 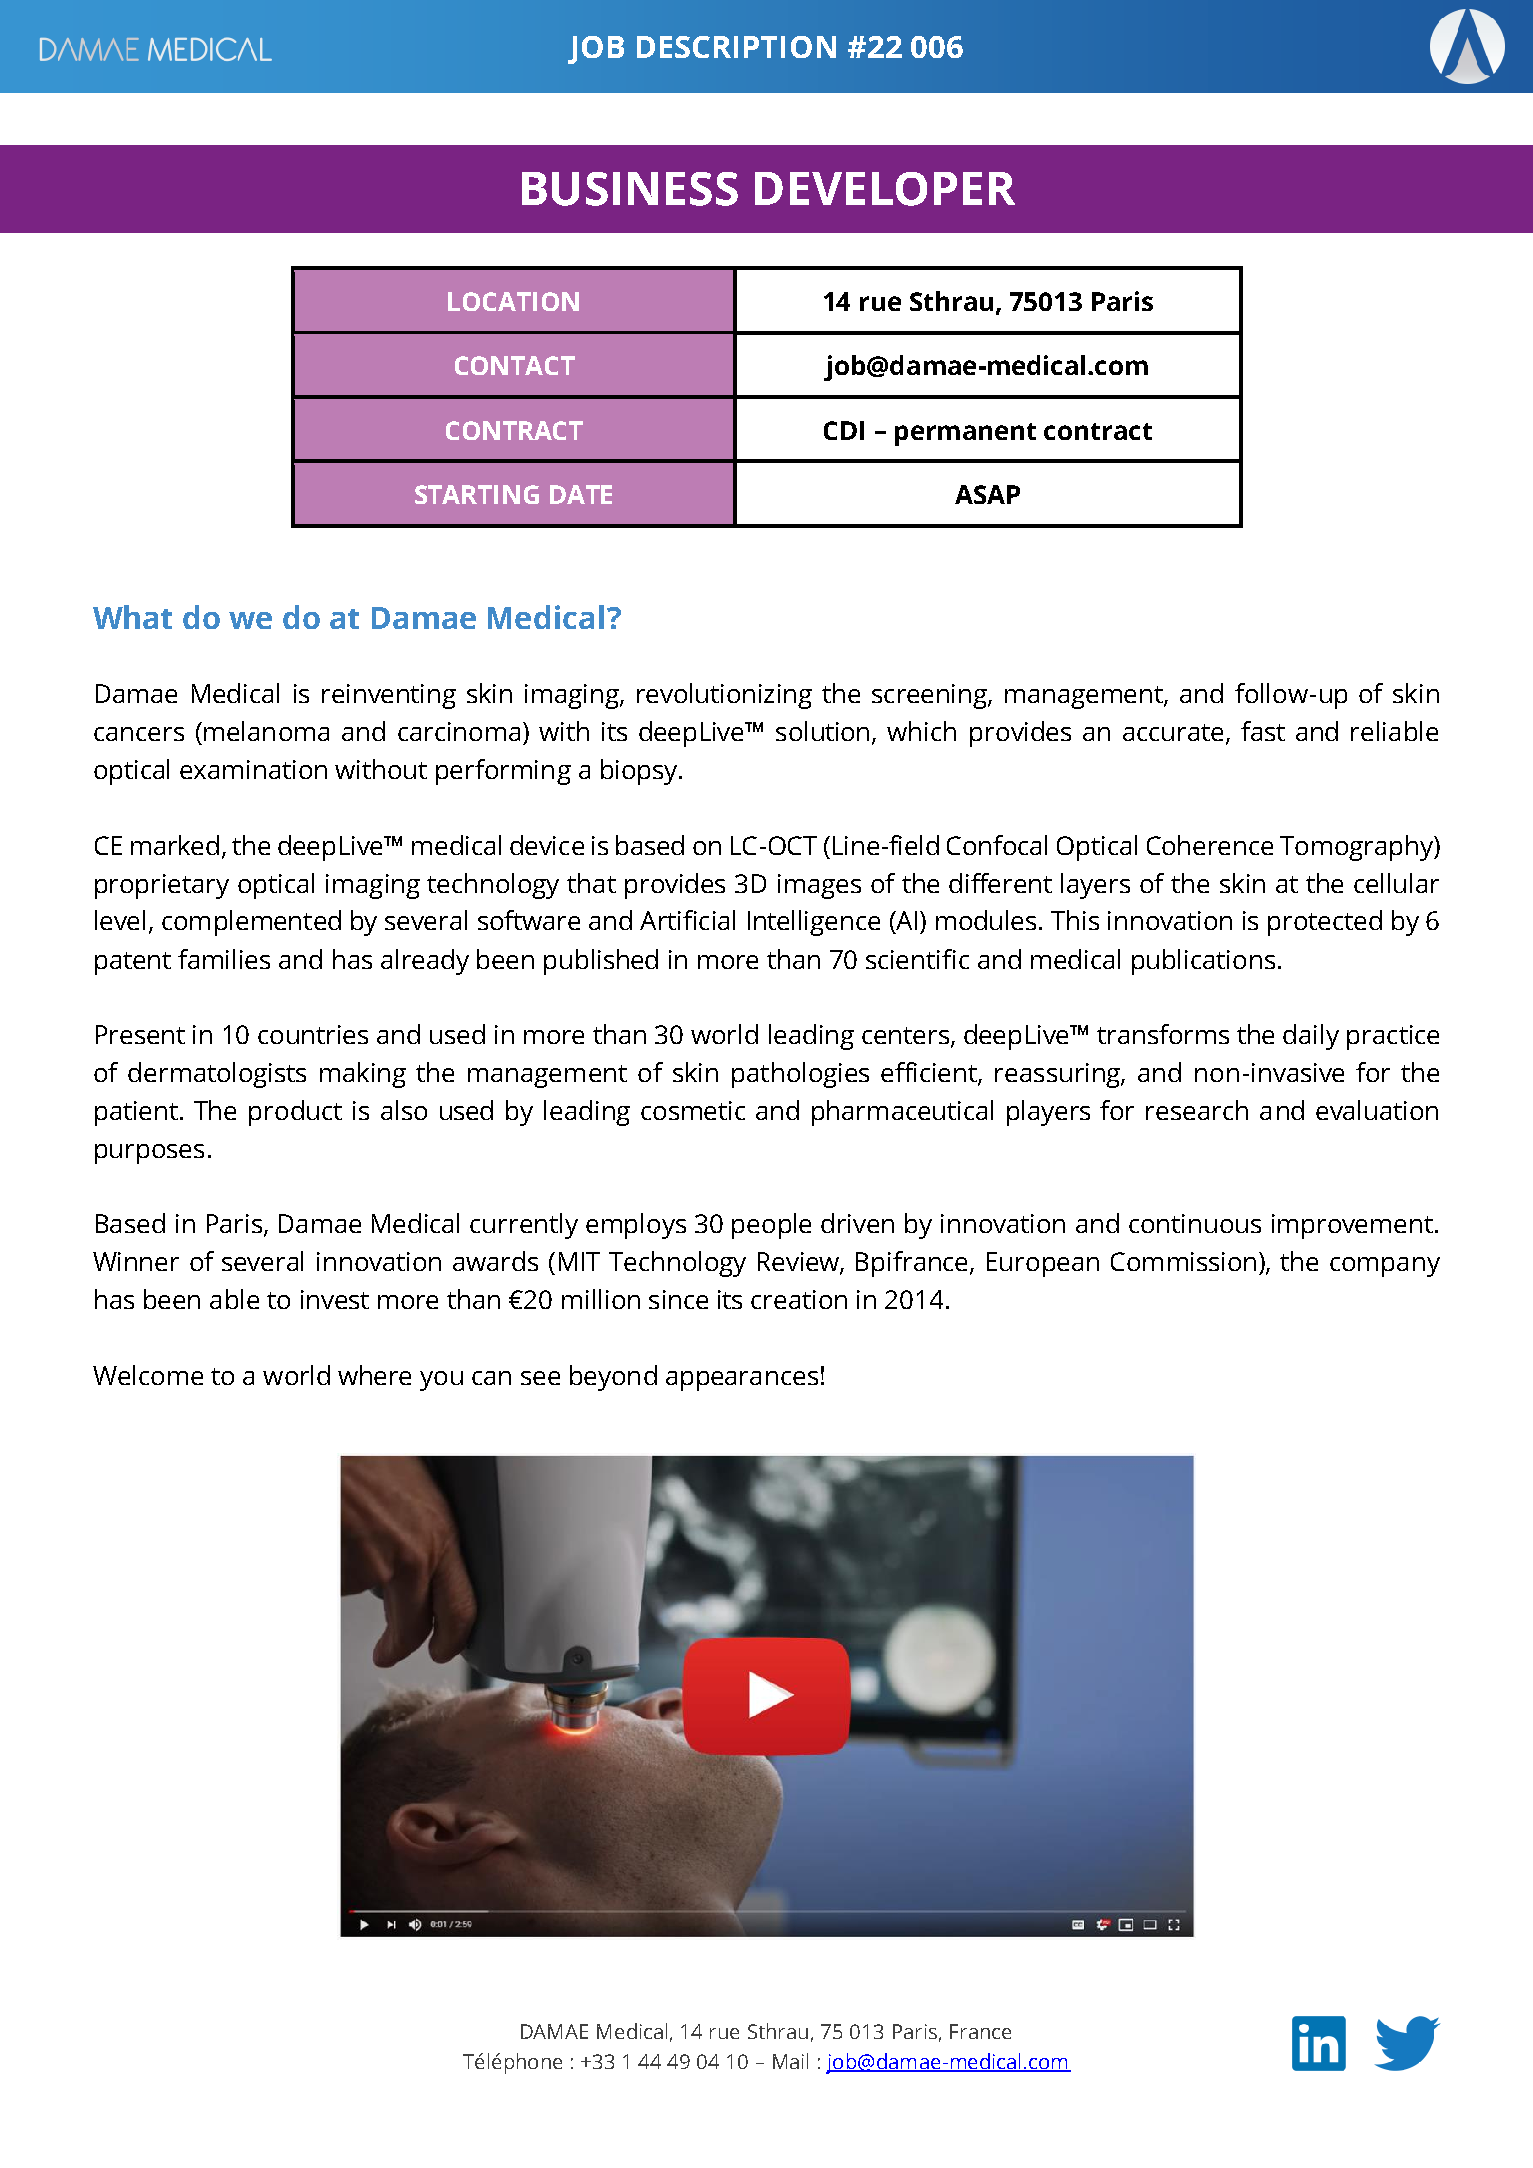 What do you see at coordinates (800, 1075) in the screenshot?
I see `pathologies` at bounding box center [800, 1075].
